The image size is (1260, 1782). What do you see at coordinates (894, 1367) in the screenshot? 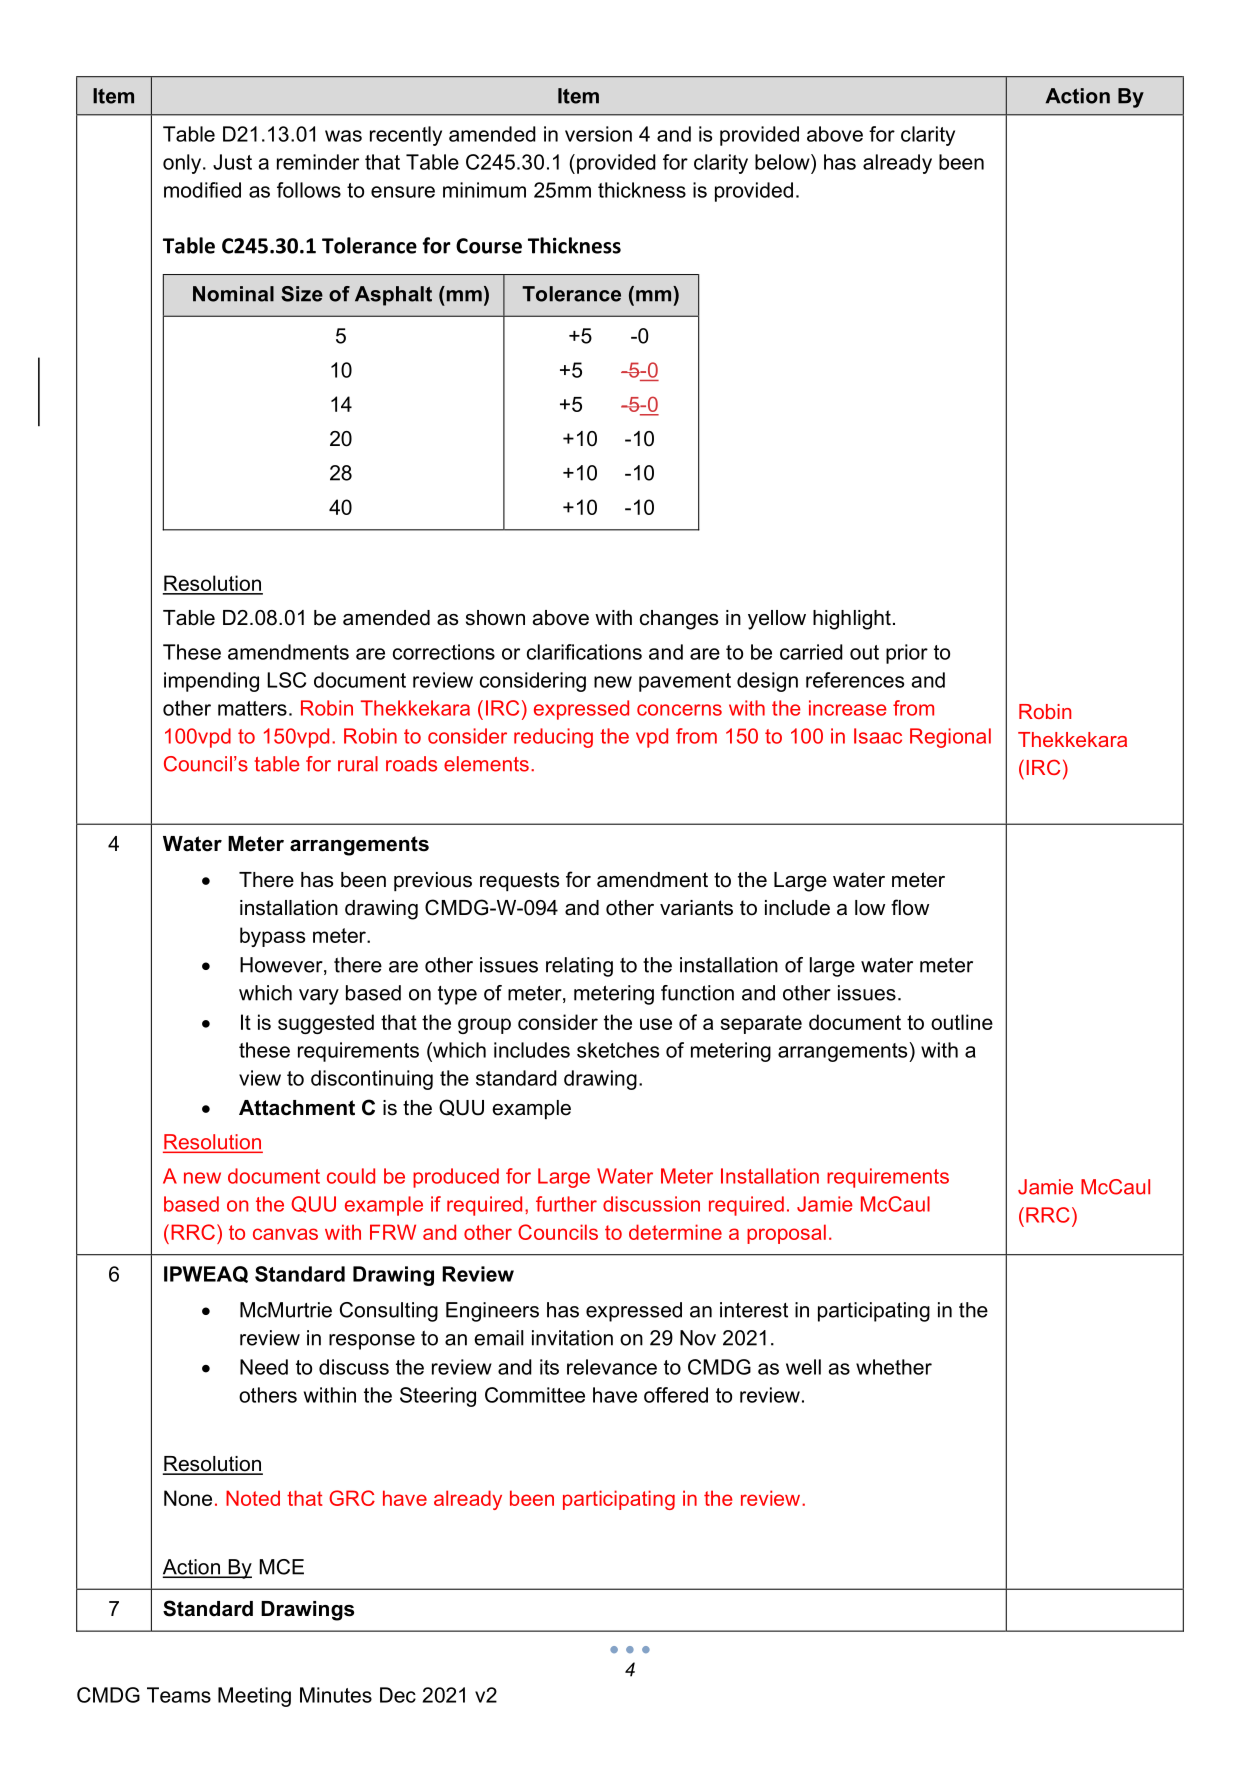
I see `whether` at bounding box center [894, 1367].
